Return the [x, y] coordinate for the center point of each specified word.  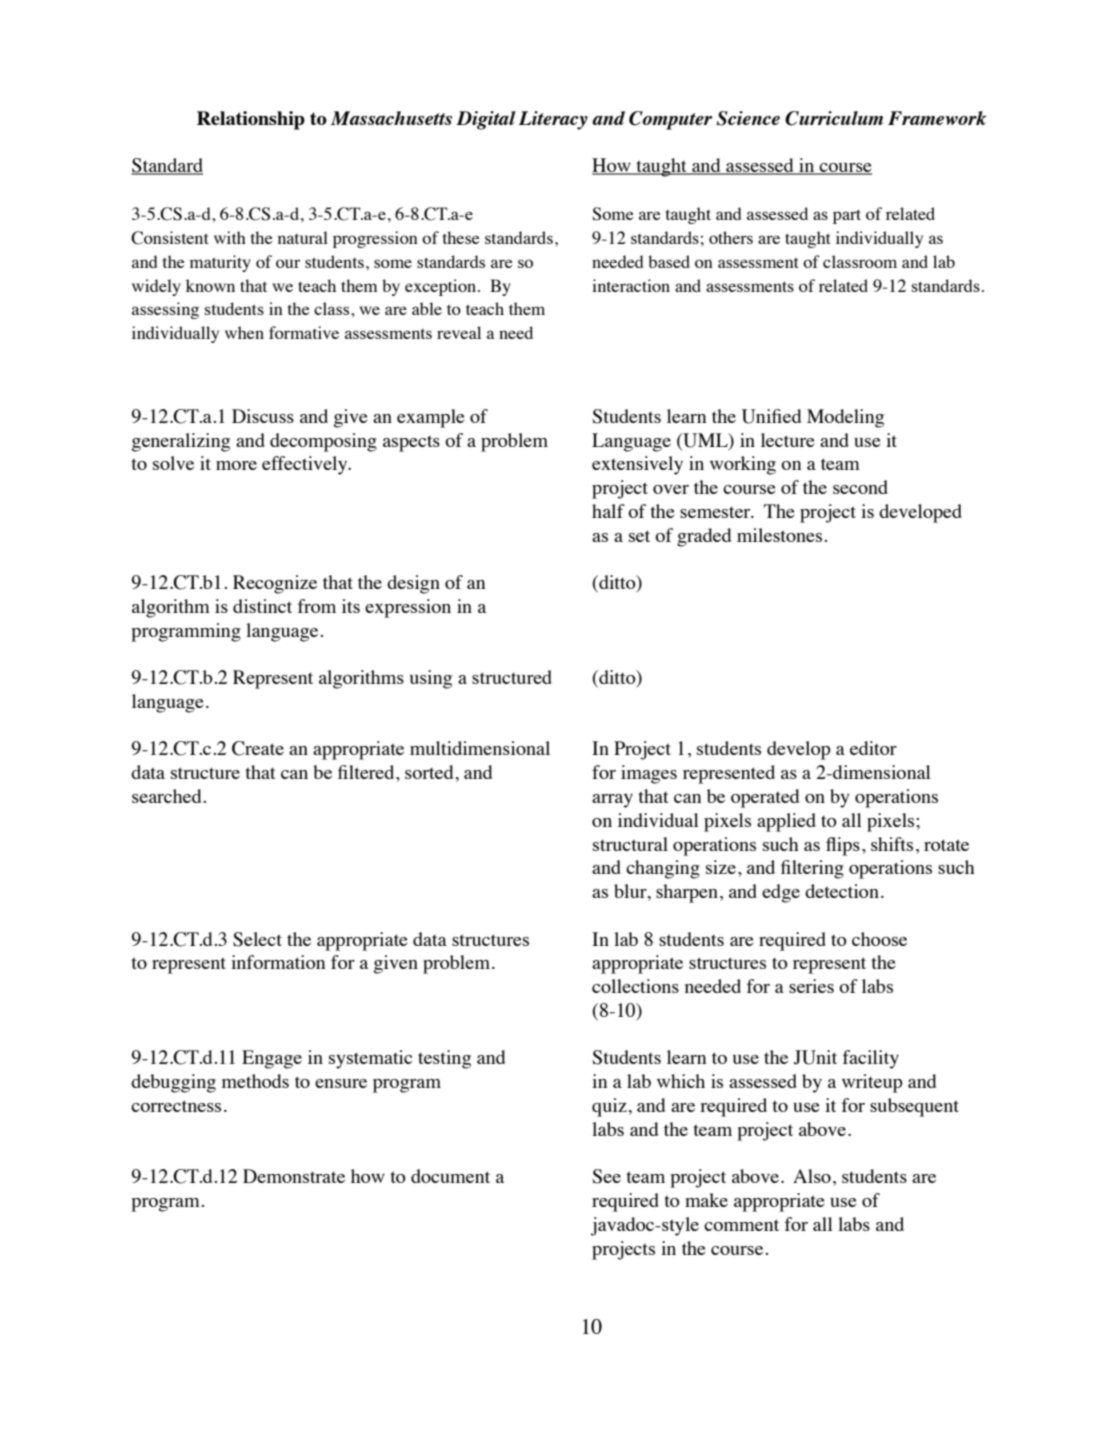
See [606, 1176]
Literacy [553, 120]
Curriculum [834, 118]
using [431, 679]
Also [812, 1176]
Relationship [251, 120]
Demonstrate [294, 1176]
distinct [262, 606]
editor [873, 748]
